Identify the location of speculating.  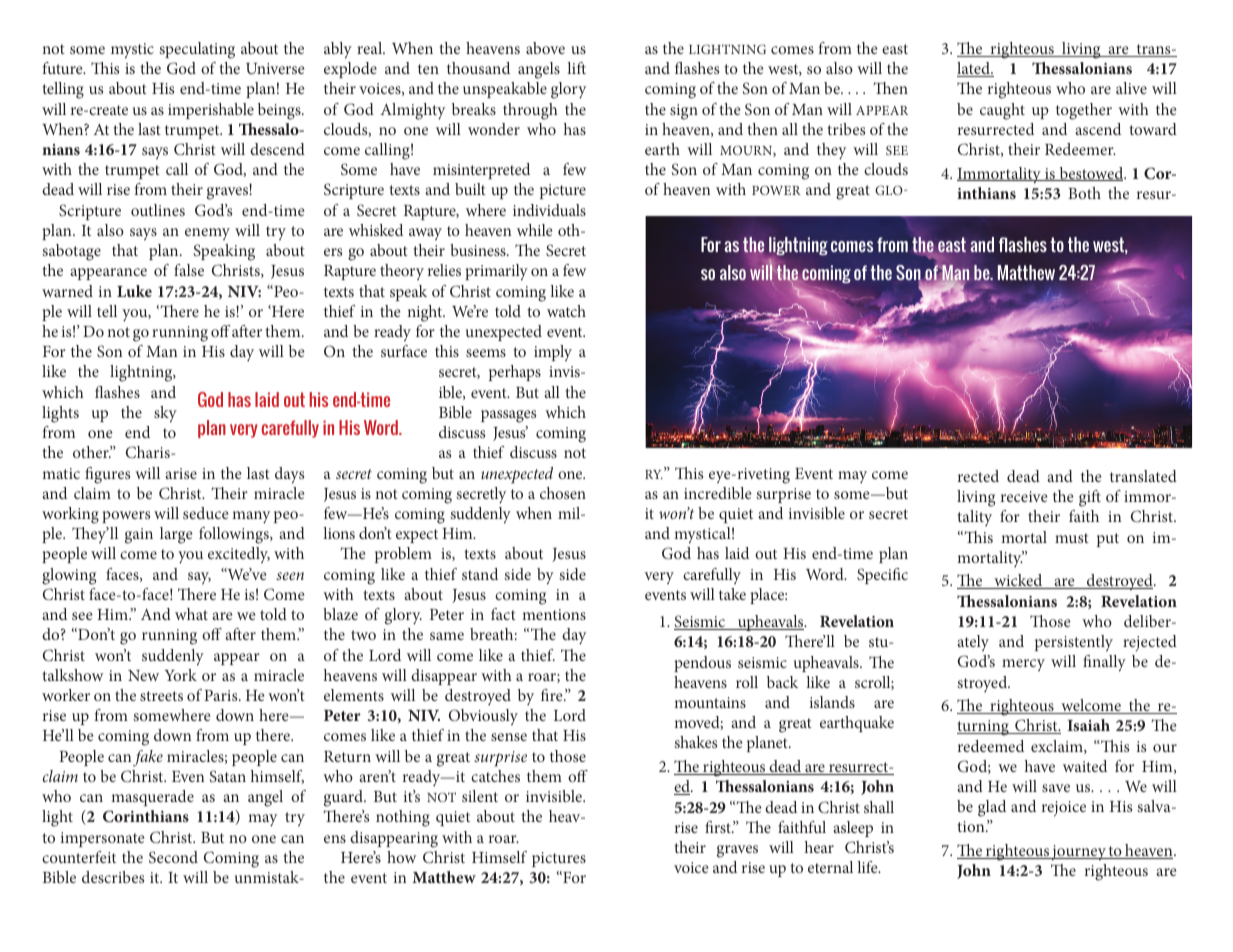
(197, 50).
